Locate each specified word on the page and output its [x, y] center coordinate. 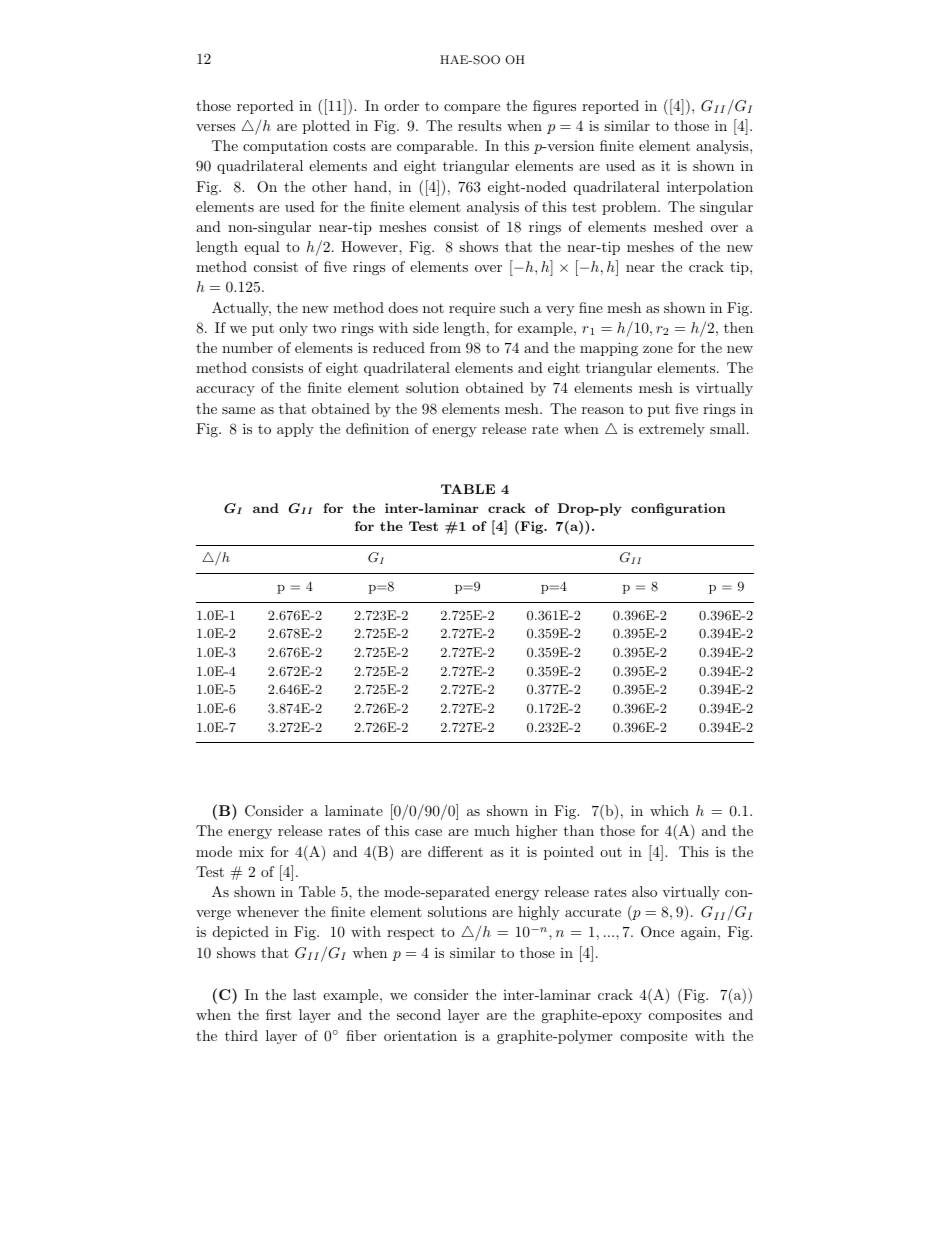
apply [295, 430]
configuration [678, 509]
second [419, 1014]
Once [657, 932]
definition [377, 428]
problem [630, 208]
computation [285, 147]
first [279, 1014]
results [480, 125]
